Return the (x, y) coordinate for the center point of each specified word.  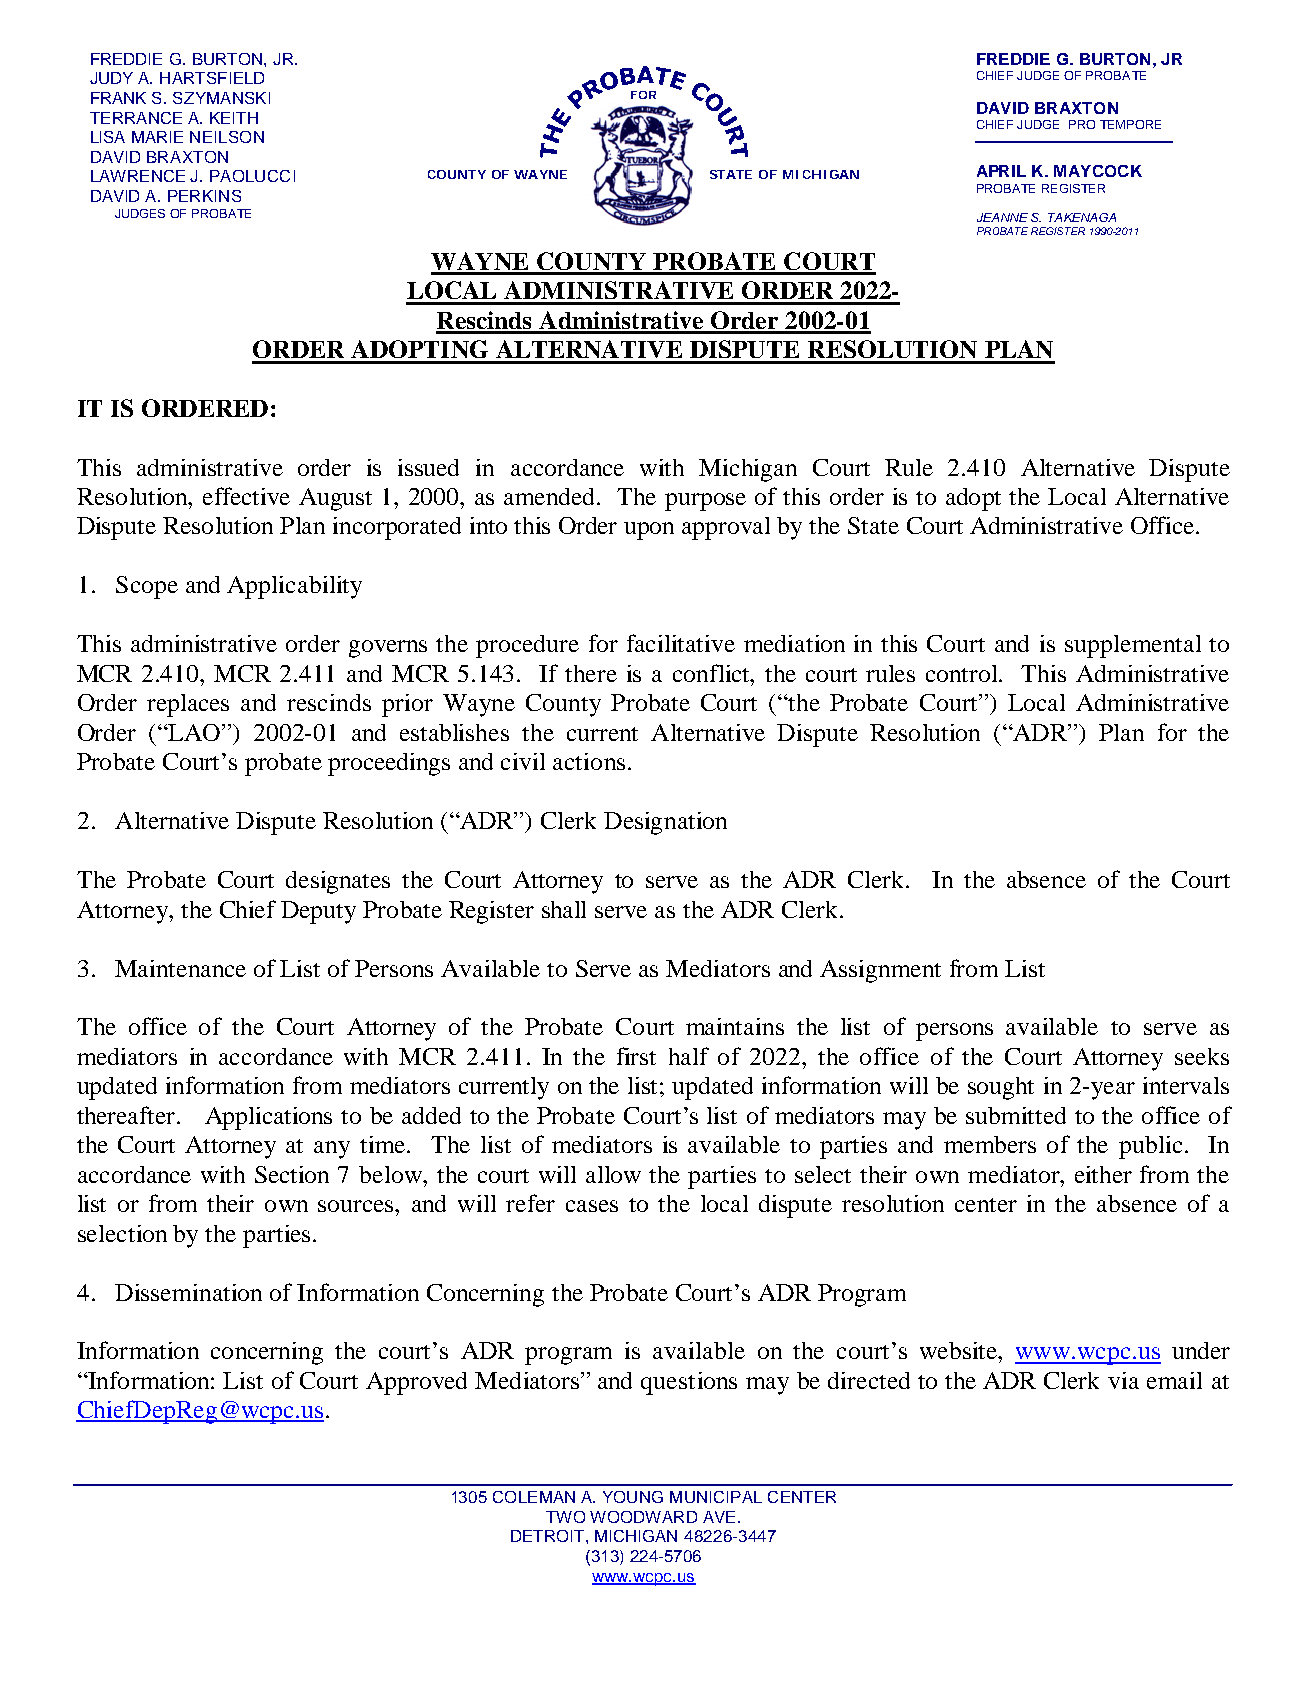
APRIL (1001, 171)
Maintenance (180, 968)
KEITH (234, 118)
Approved (416, 1383)
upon (649, 531)
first (636, 1056)
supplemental (1133, 646)
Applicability (294, 587)
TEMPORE (1130, 124)
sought (1001, 1088)
